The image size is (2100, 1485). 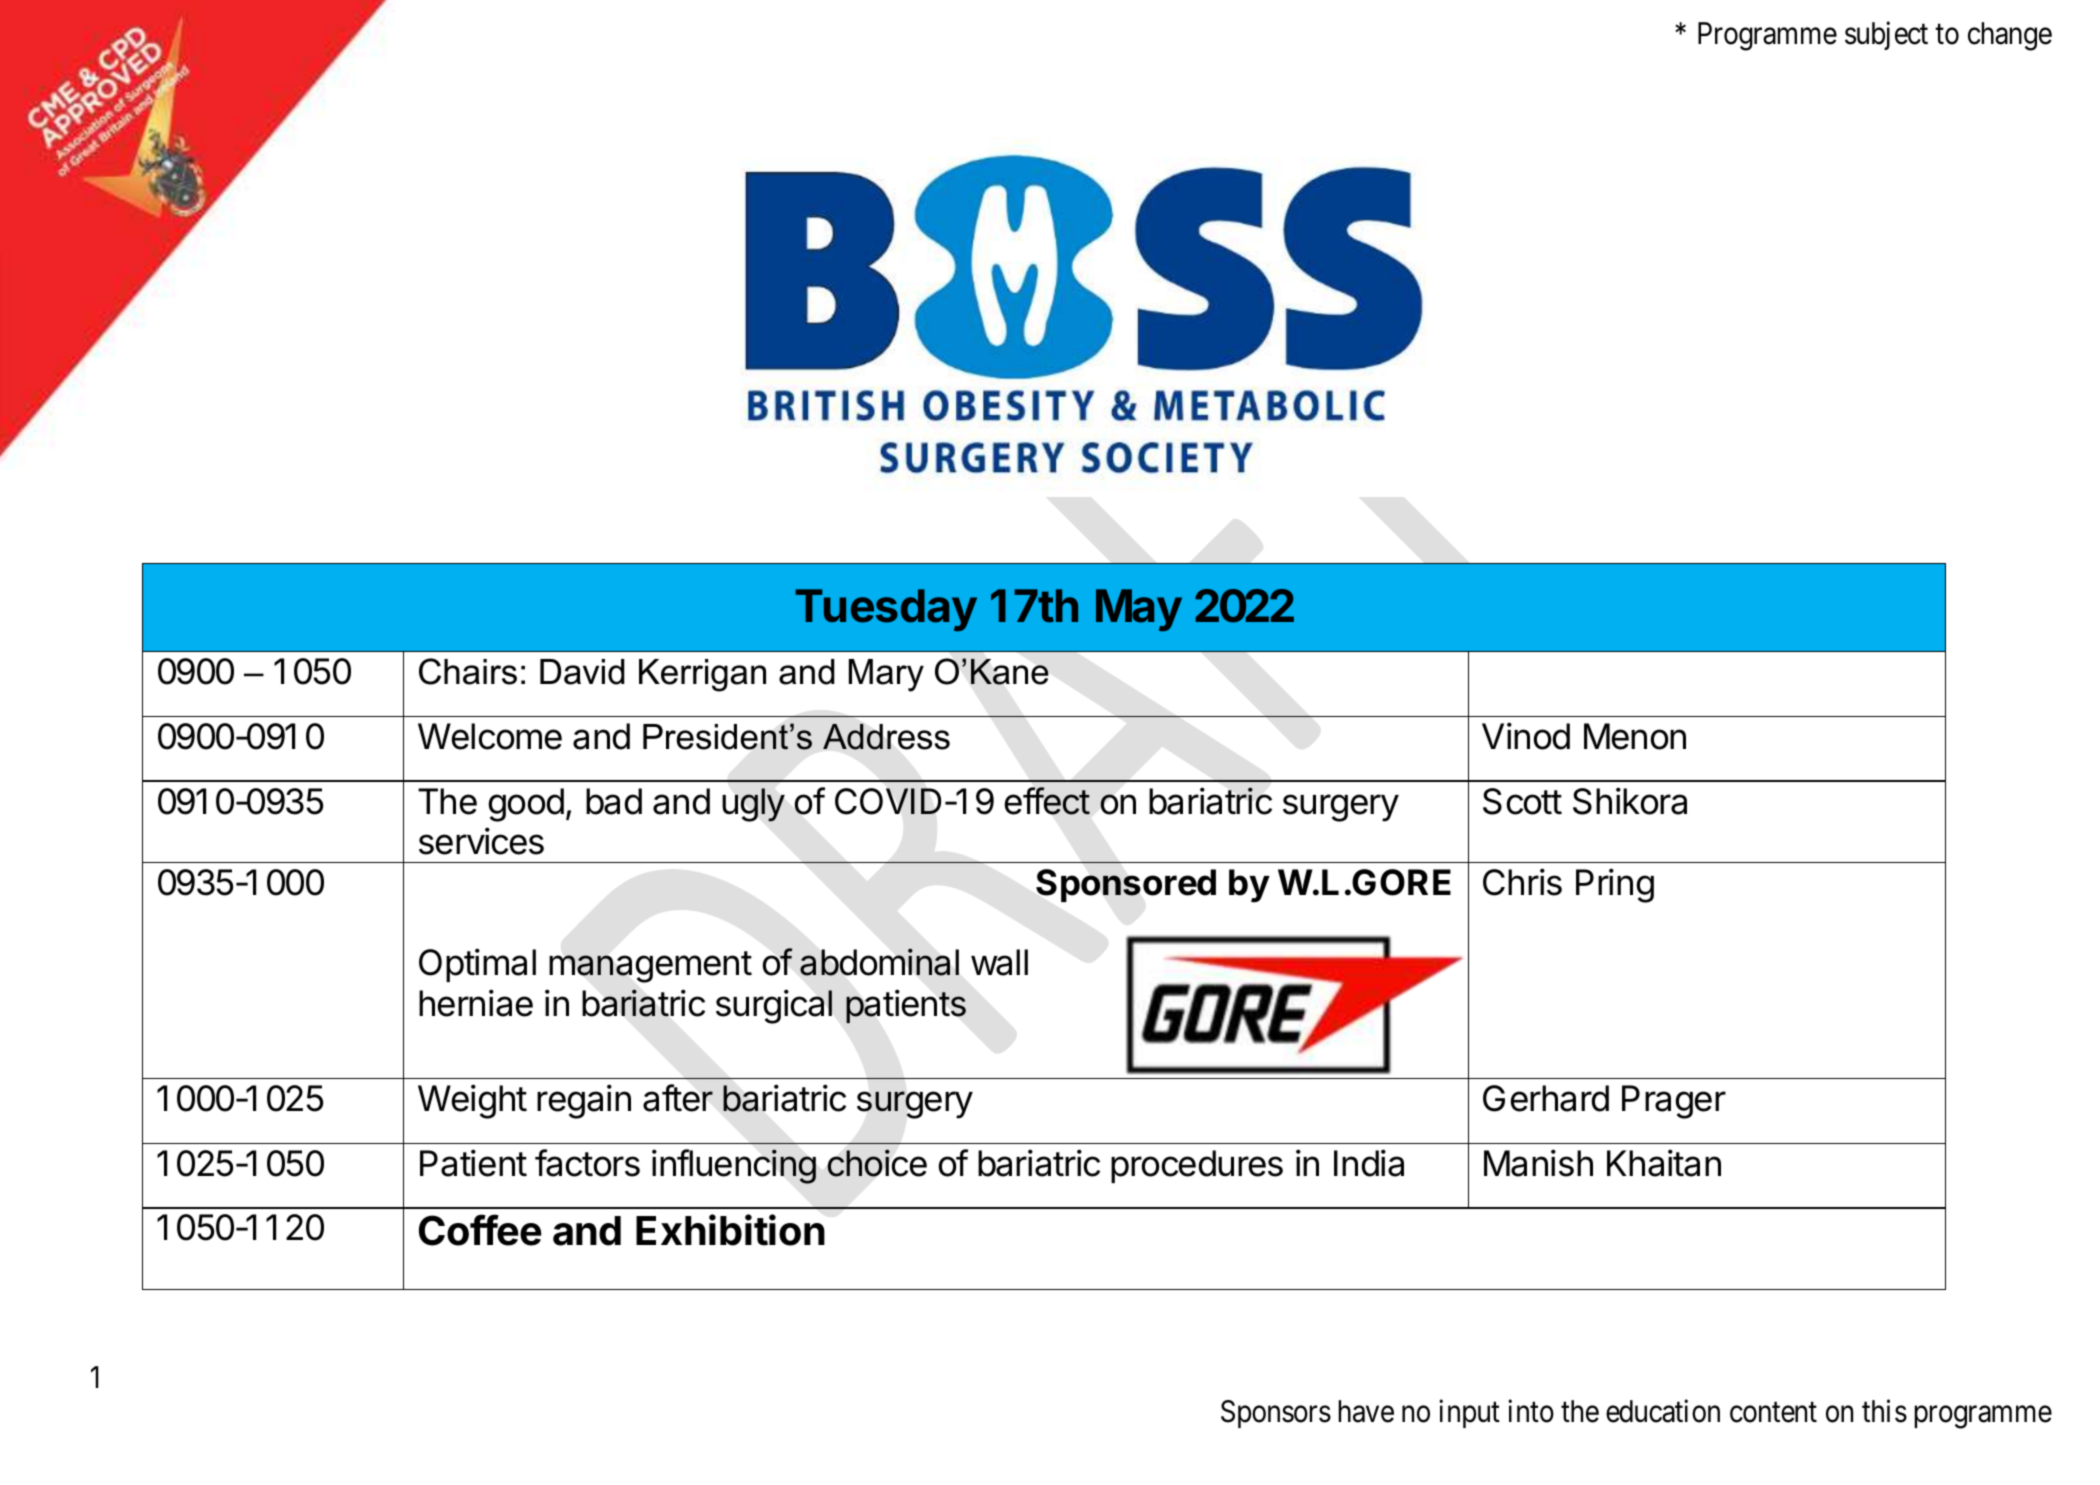 I want to click on subject, so click(x=1886, y=36).
